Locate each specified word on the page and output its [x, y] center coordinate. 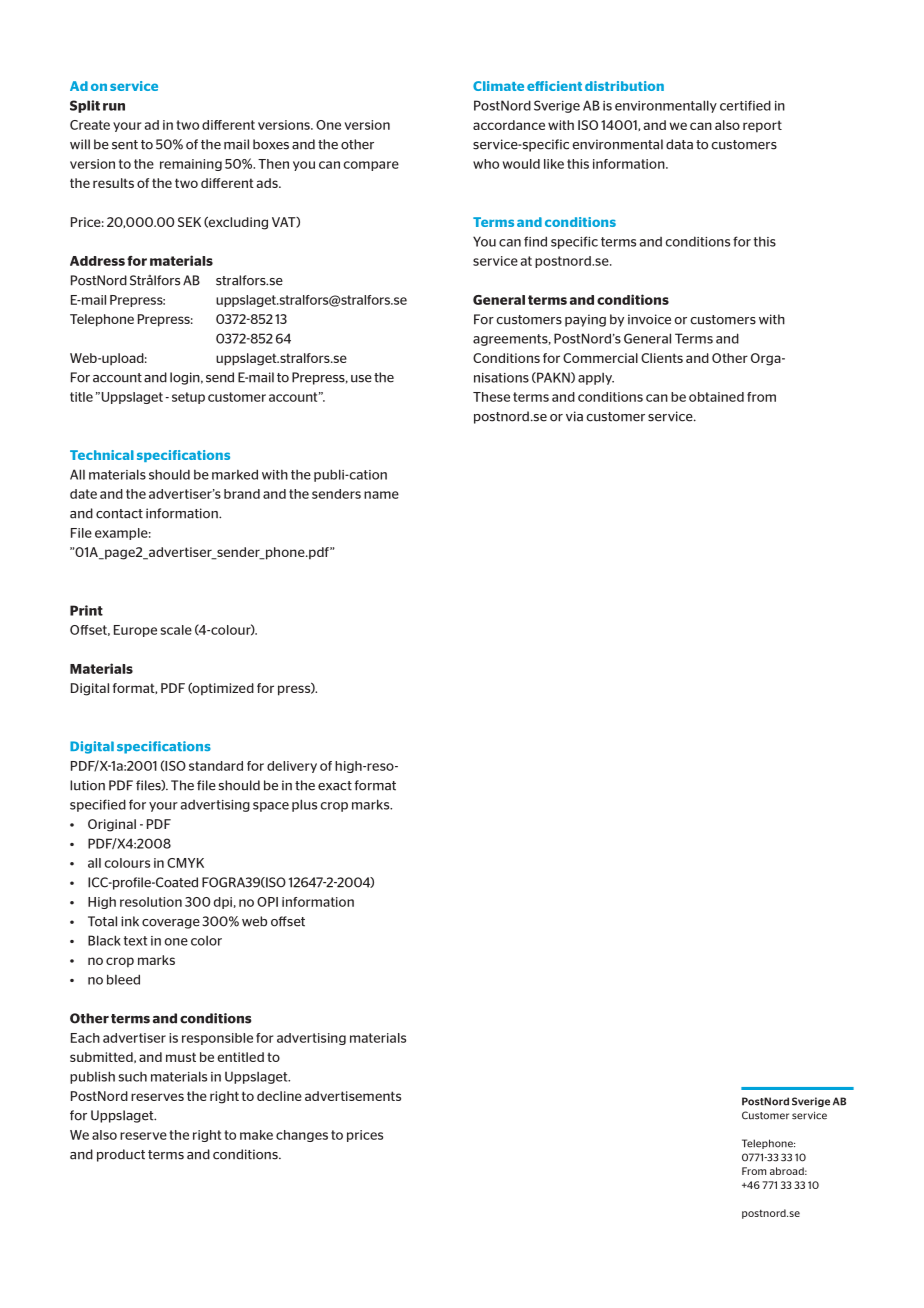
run [114, 107]
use [361, 379]
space [271, 807]
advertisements [353, 1096]
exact [335, 786]
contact [119, 514]
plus [304, 805]
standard [216, 766]
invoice [649, 319]
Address [97, 261]
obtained [716, 397]
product [121, 1155]
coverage [171, 924]
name [381, 495]
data [679, 144]
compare [371, 166]
